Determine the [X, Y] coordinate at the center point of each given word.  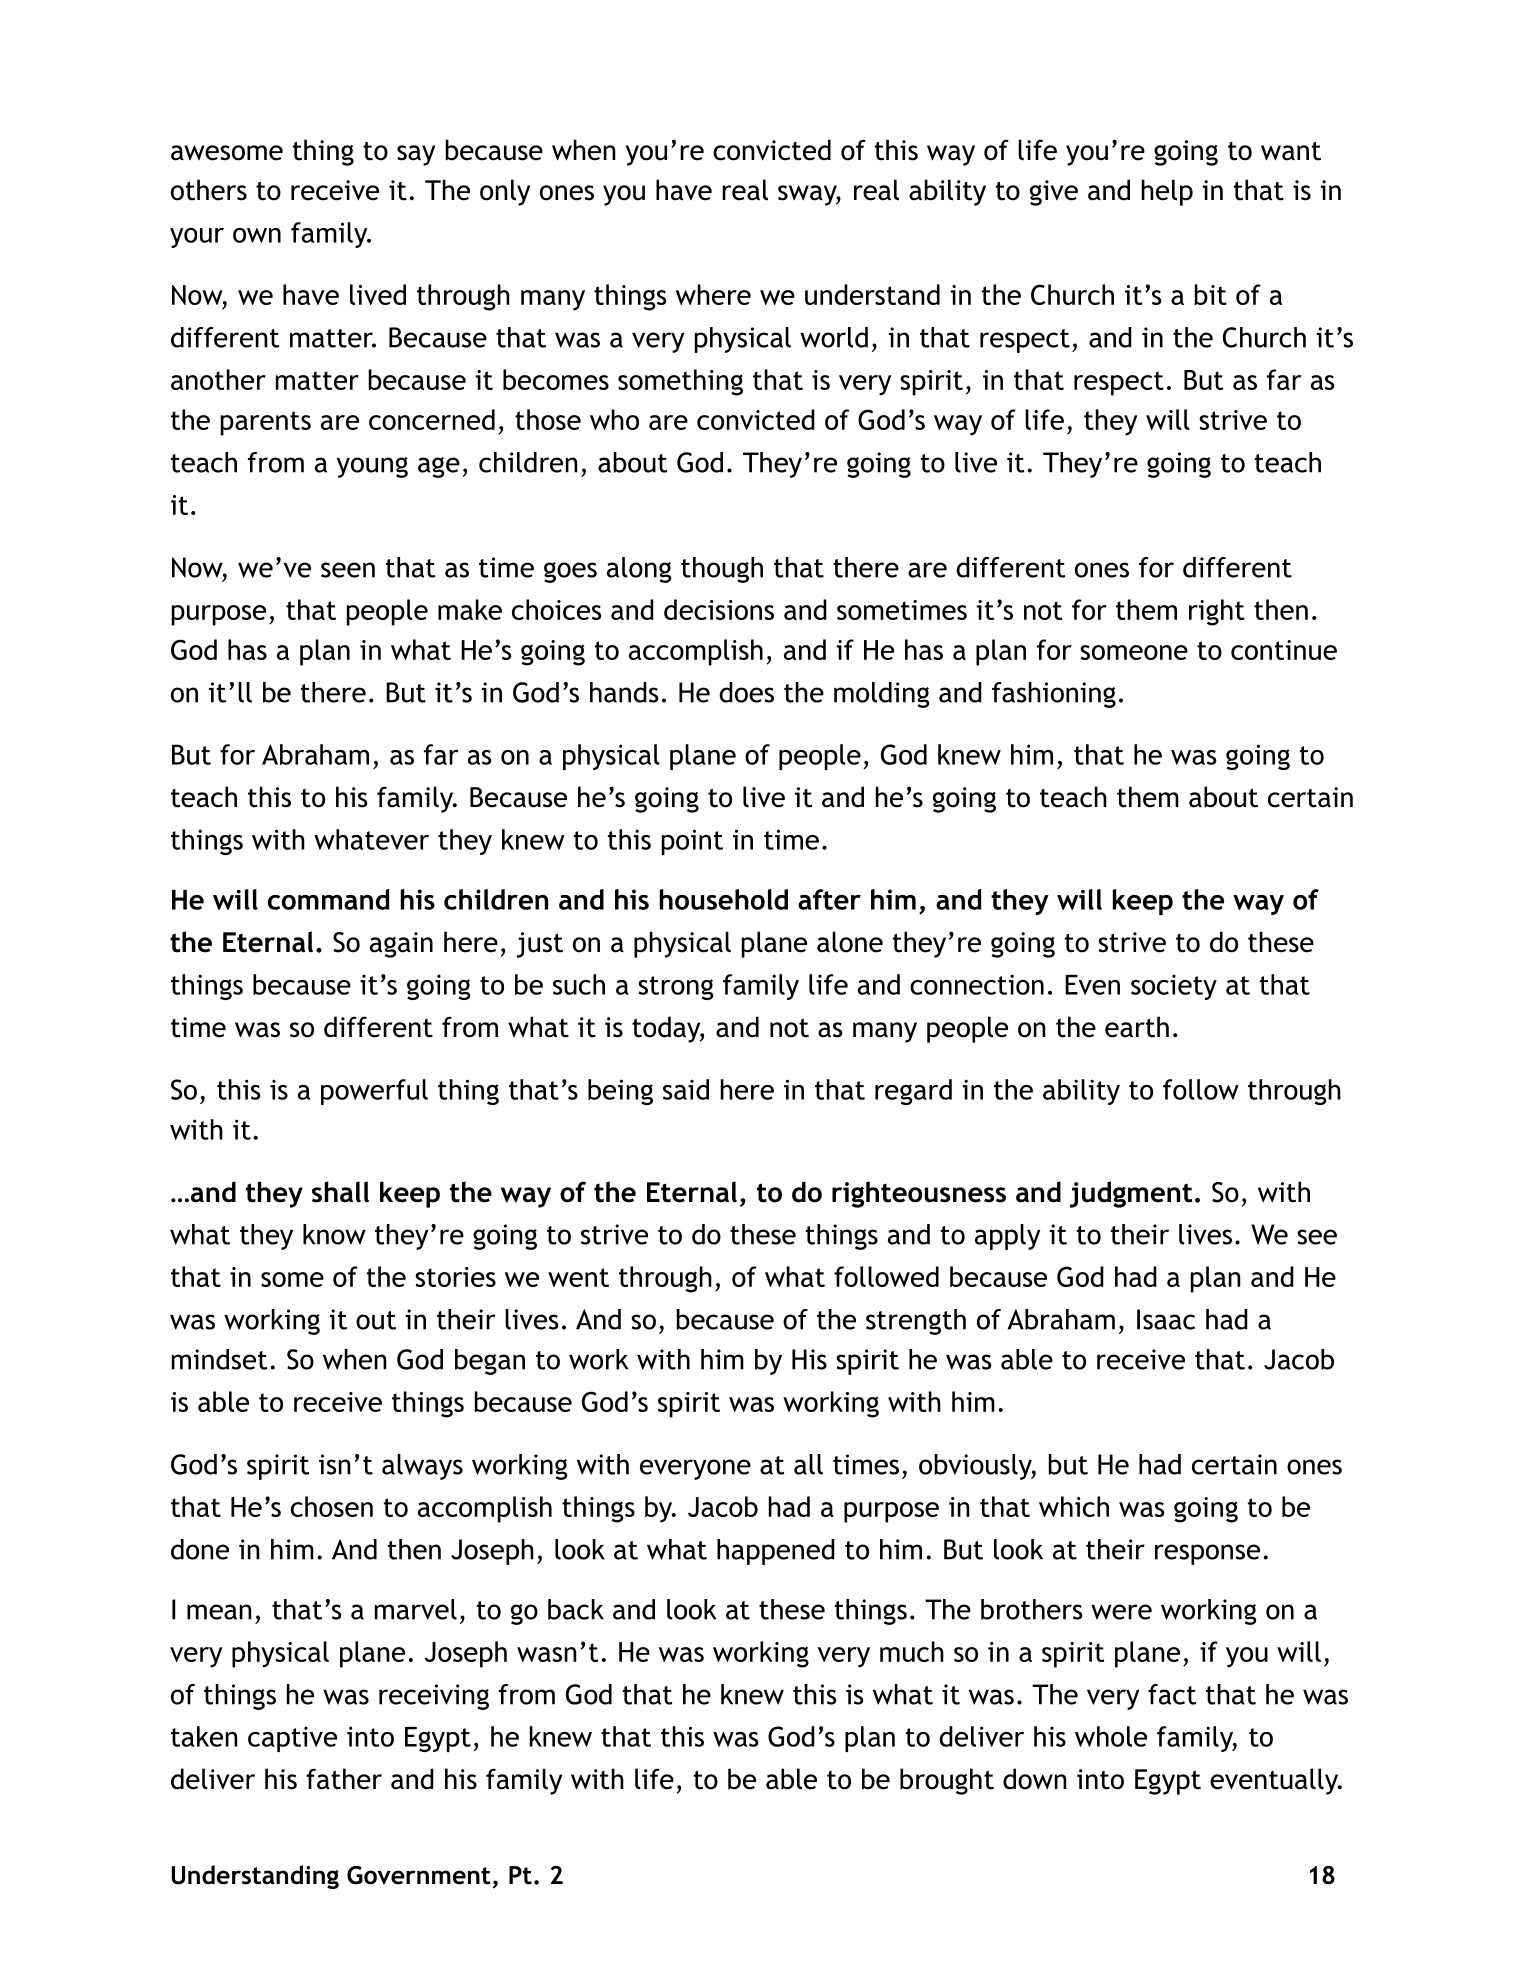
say [416, 155]
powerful [374, 1092]
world [834, 337]
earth [1137, 1027]
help [1167, 192]
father [344, 1779]
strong [676, 988]
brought [947, 1781]
